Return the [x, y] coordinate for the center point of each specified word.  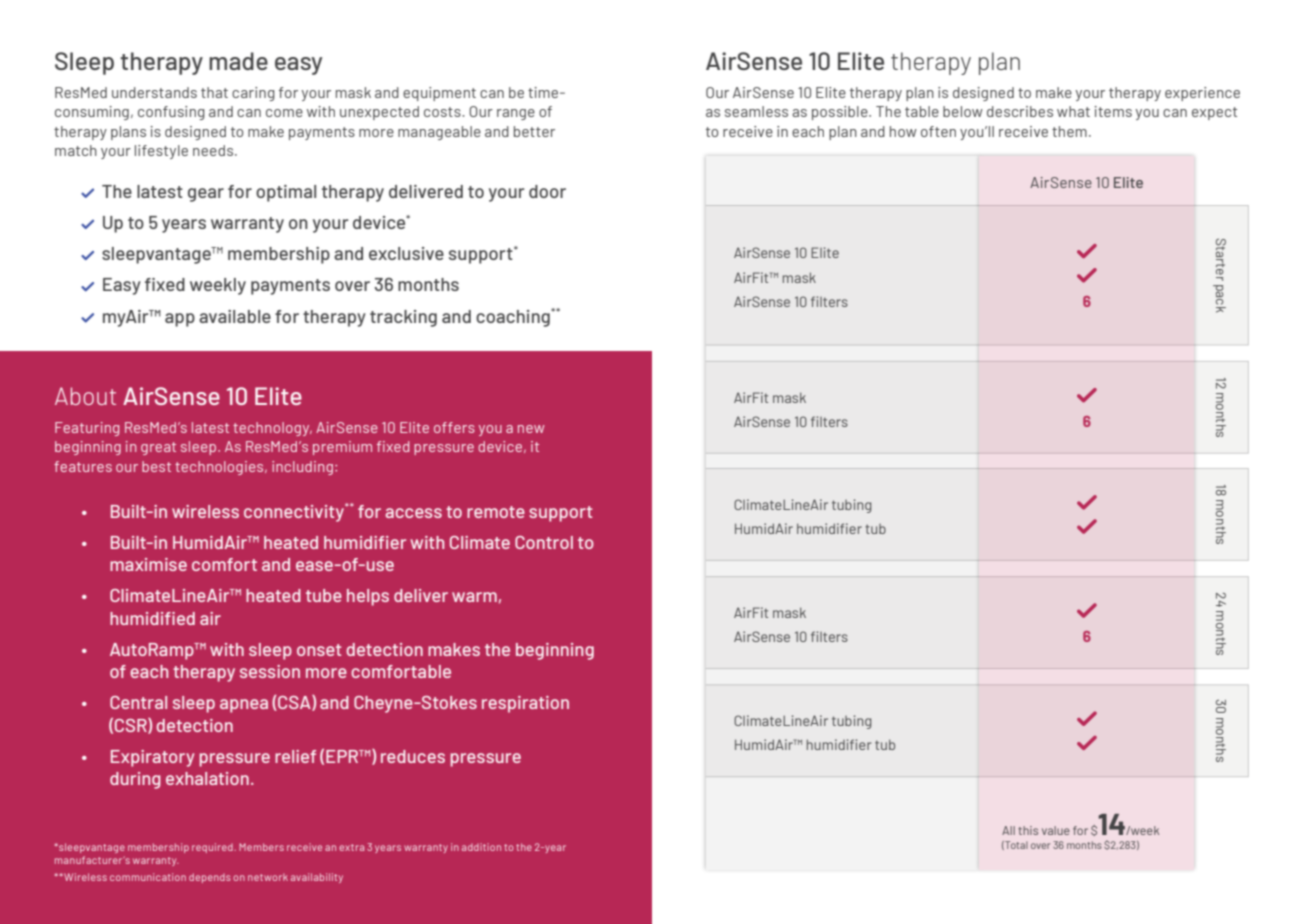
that [214, 92]
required [213, 848]
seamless [756, 111]
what [1073, 111]
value [1056, 830]
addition [481, 847]
